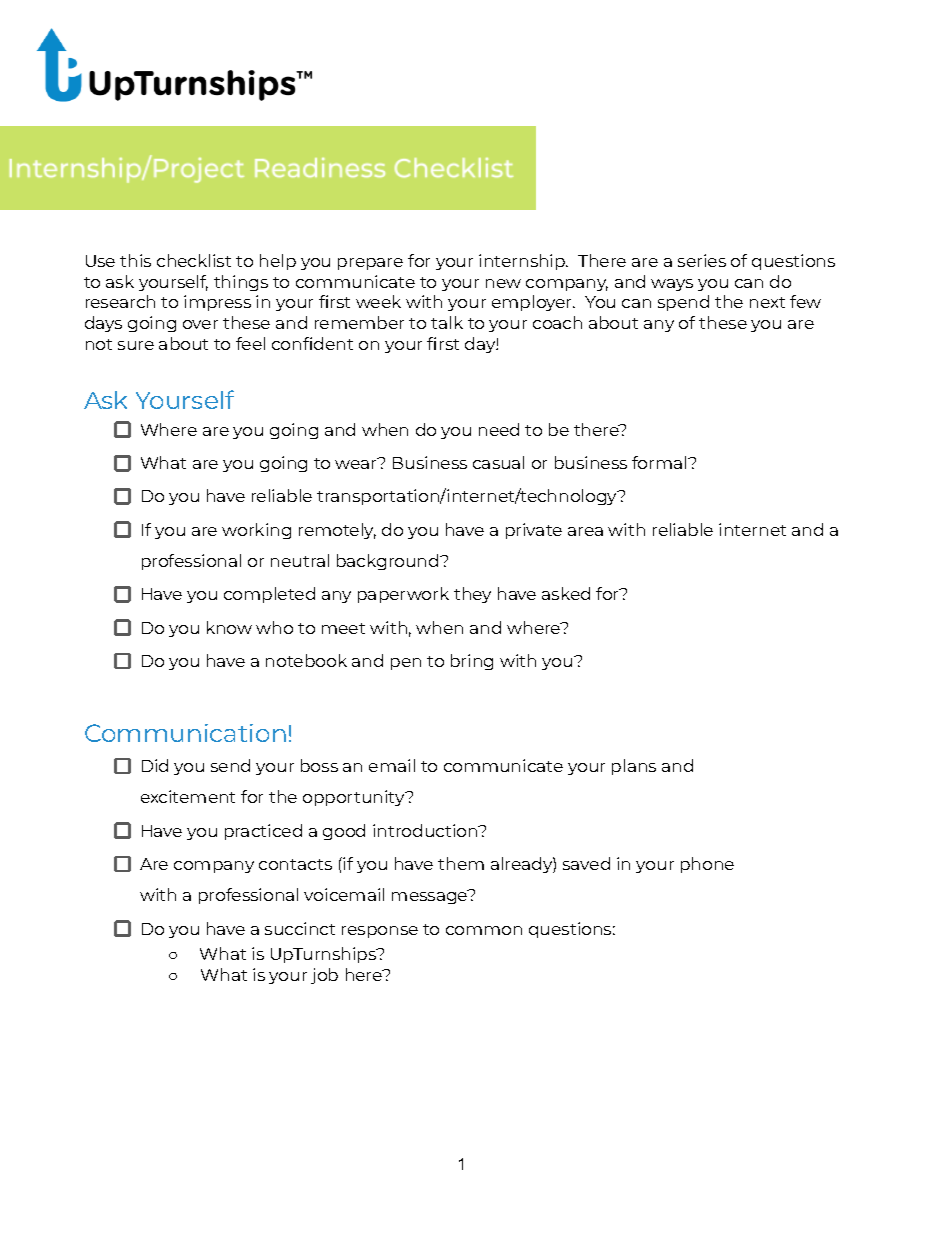 The width and height of the document is (952, 1233). Describe the element at coordinates (660, 462) in the document. I see `formal` at that location.
